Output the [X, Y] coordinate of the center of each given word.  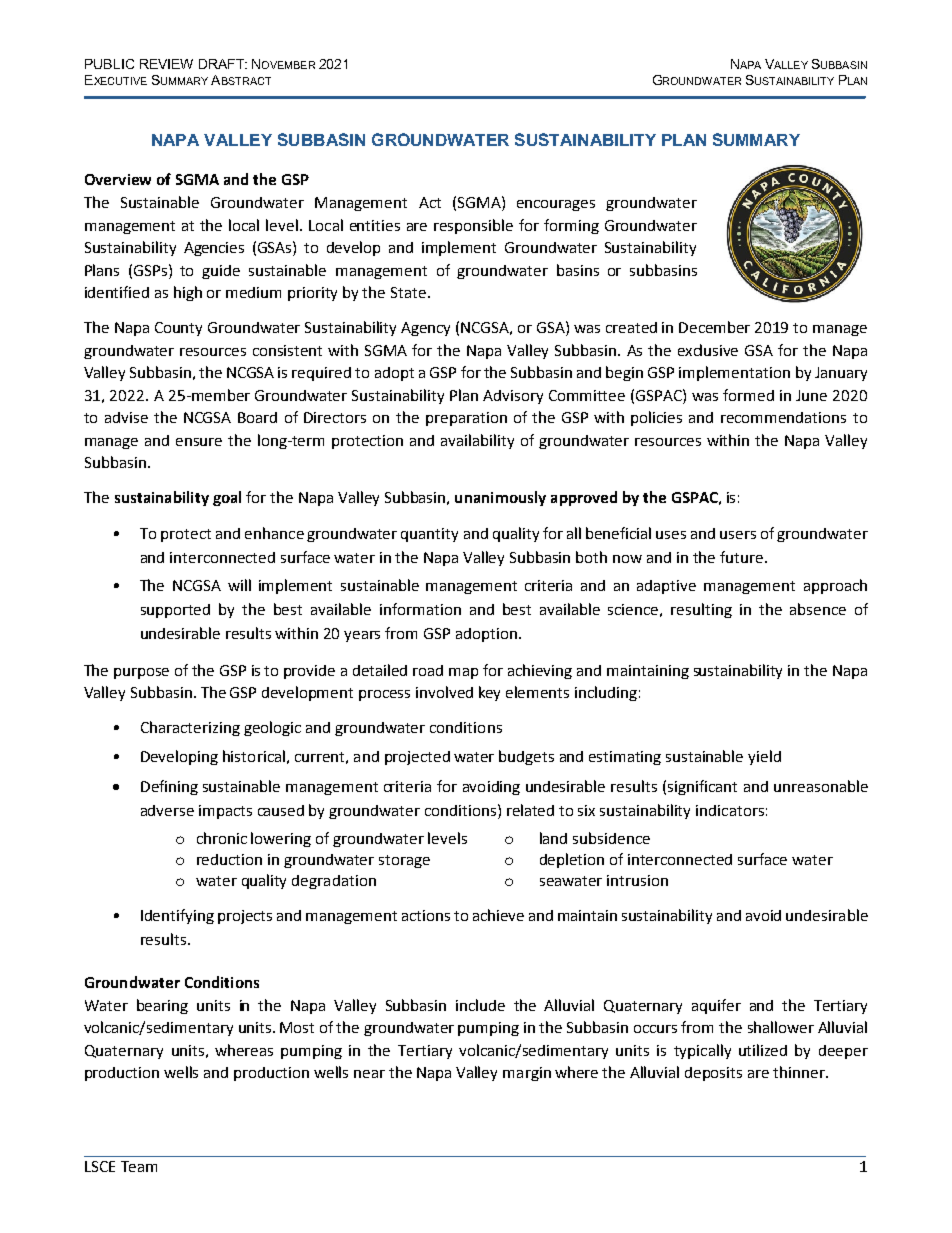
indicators [730, 810]
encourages [556, 205]
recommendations [783, 417]
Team [139, 1166]
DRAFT [223, 64]
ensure [199, 442]
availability [477, 441]
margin [527, 1074]
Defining [169, 787]
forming [571, 226]
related [530, 810]
